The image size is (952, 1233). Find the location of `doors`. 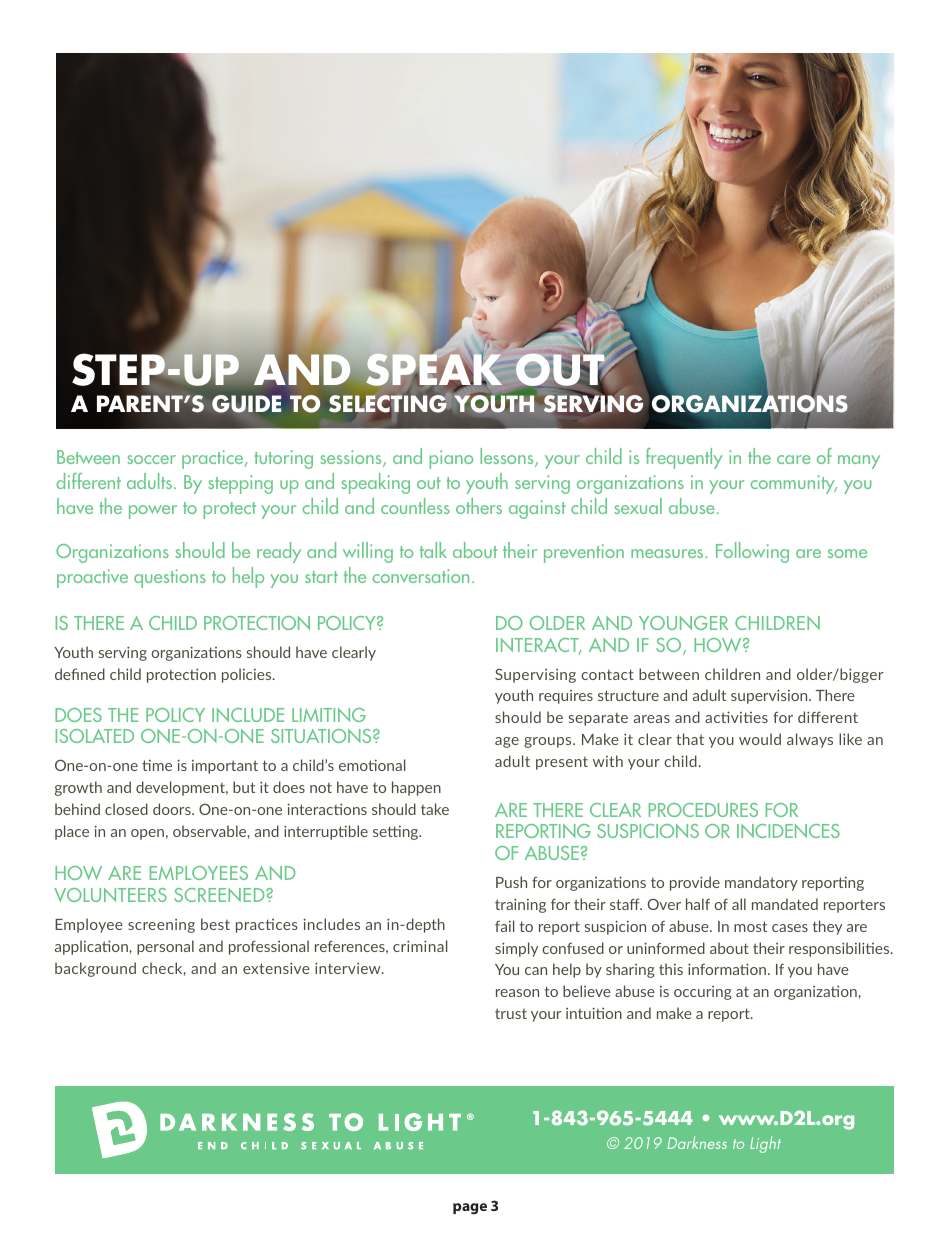

doors is located at coordinates (173, 809).
